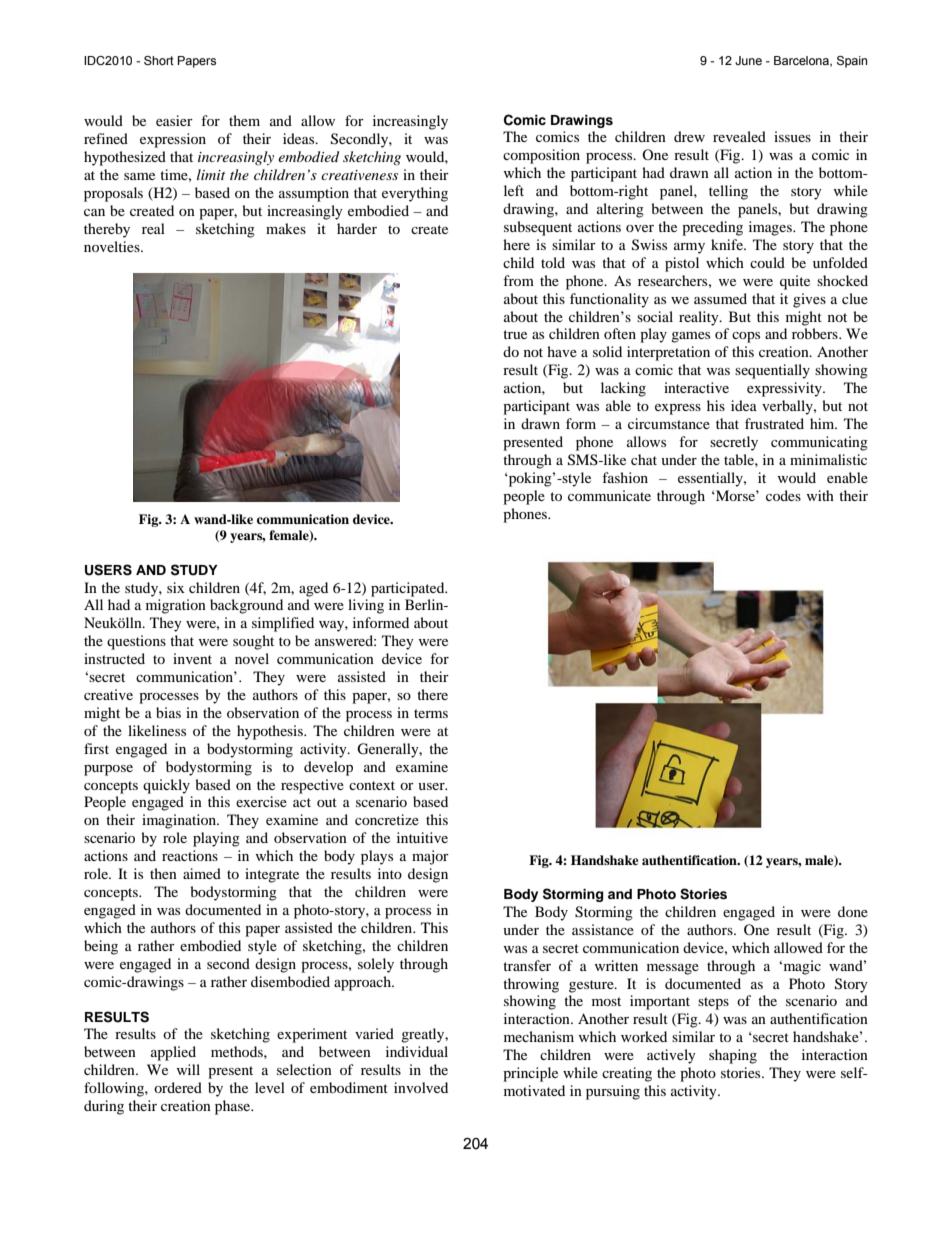  What do you see at coordinates (431, 713) in the page?
I see `terms` at bounding box center [431, 713].
